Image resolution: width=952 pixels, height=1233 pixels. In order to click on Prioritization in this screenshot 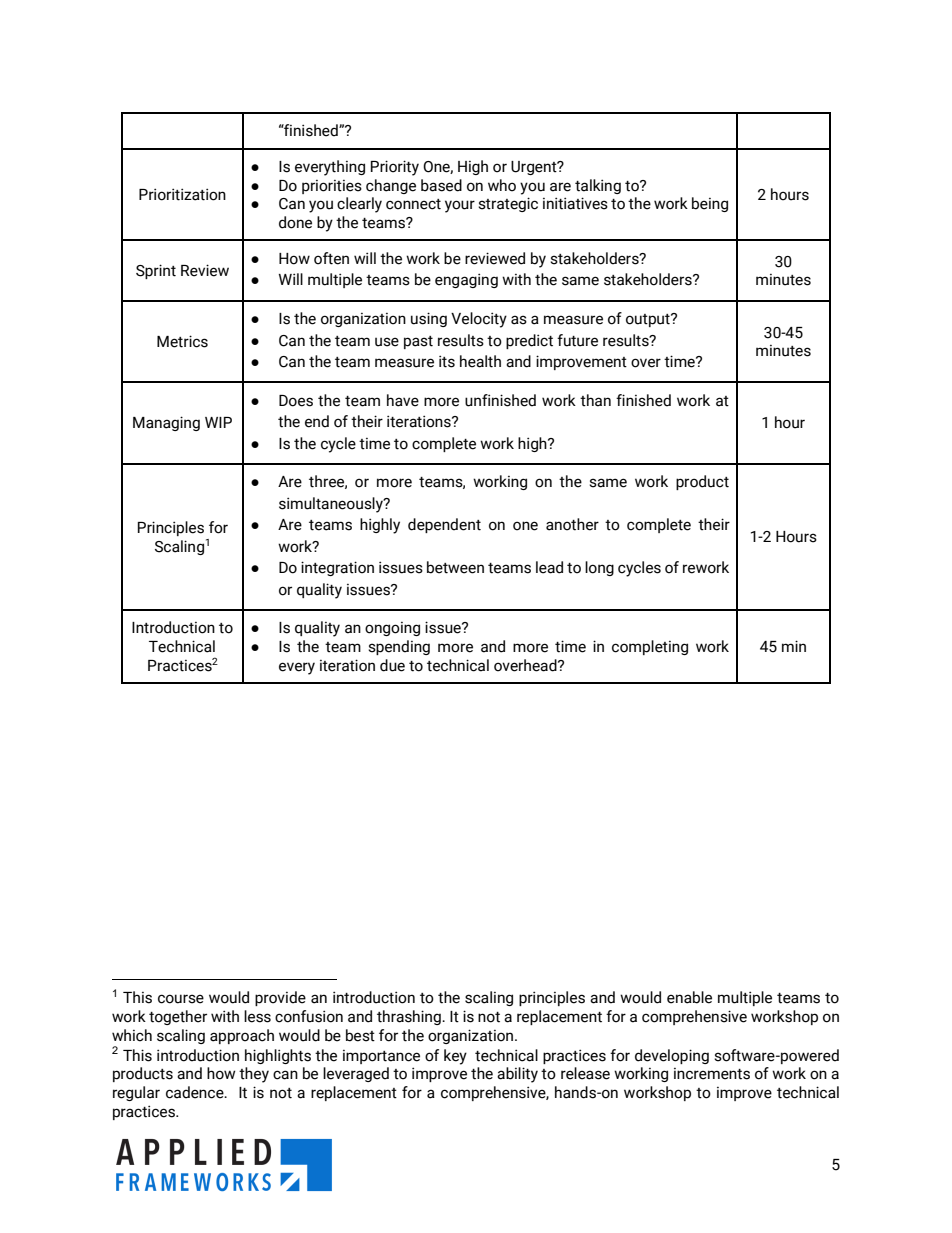, I will do `click(182, 194)`.
